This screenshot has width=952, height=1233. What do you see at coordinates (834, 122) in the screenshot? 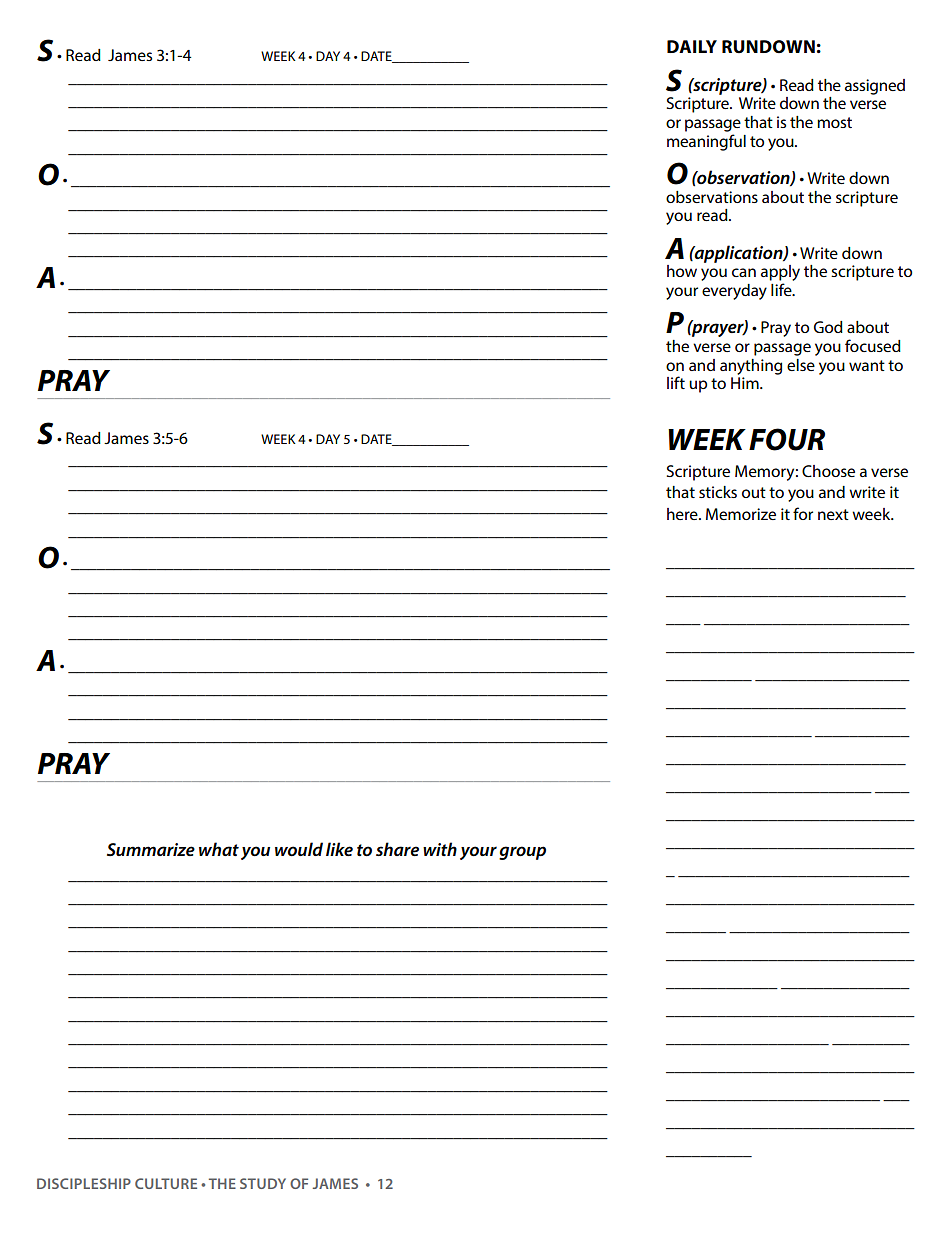
I see `most` at bounding box center [834, 122].
